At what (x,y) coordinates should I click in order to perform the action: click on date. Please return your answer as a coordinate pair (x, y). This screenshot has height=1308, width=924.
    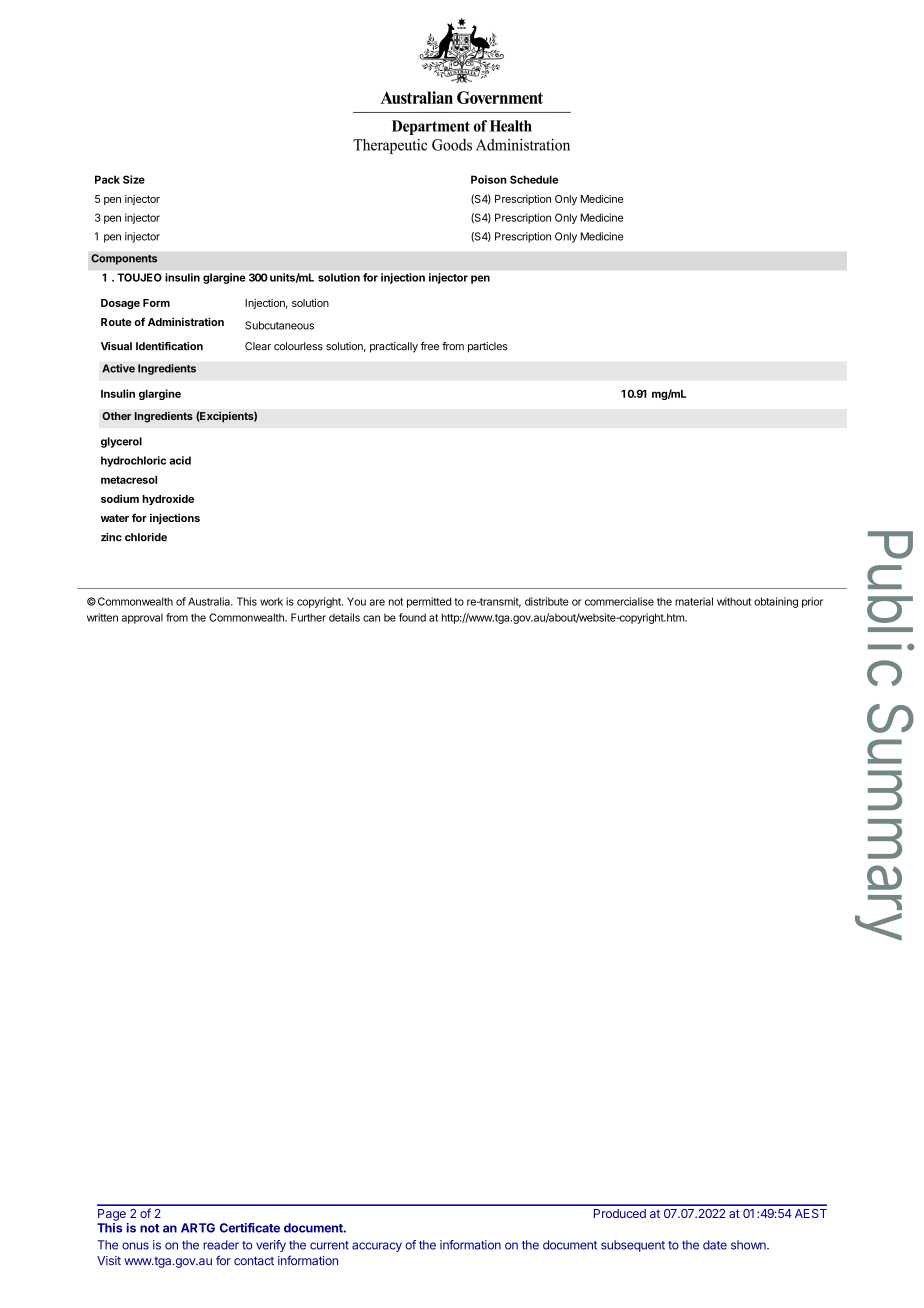
    Looking at the image, I should click on (715, 1245).
